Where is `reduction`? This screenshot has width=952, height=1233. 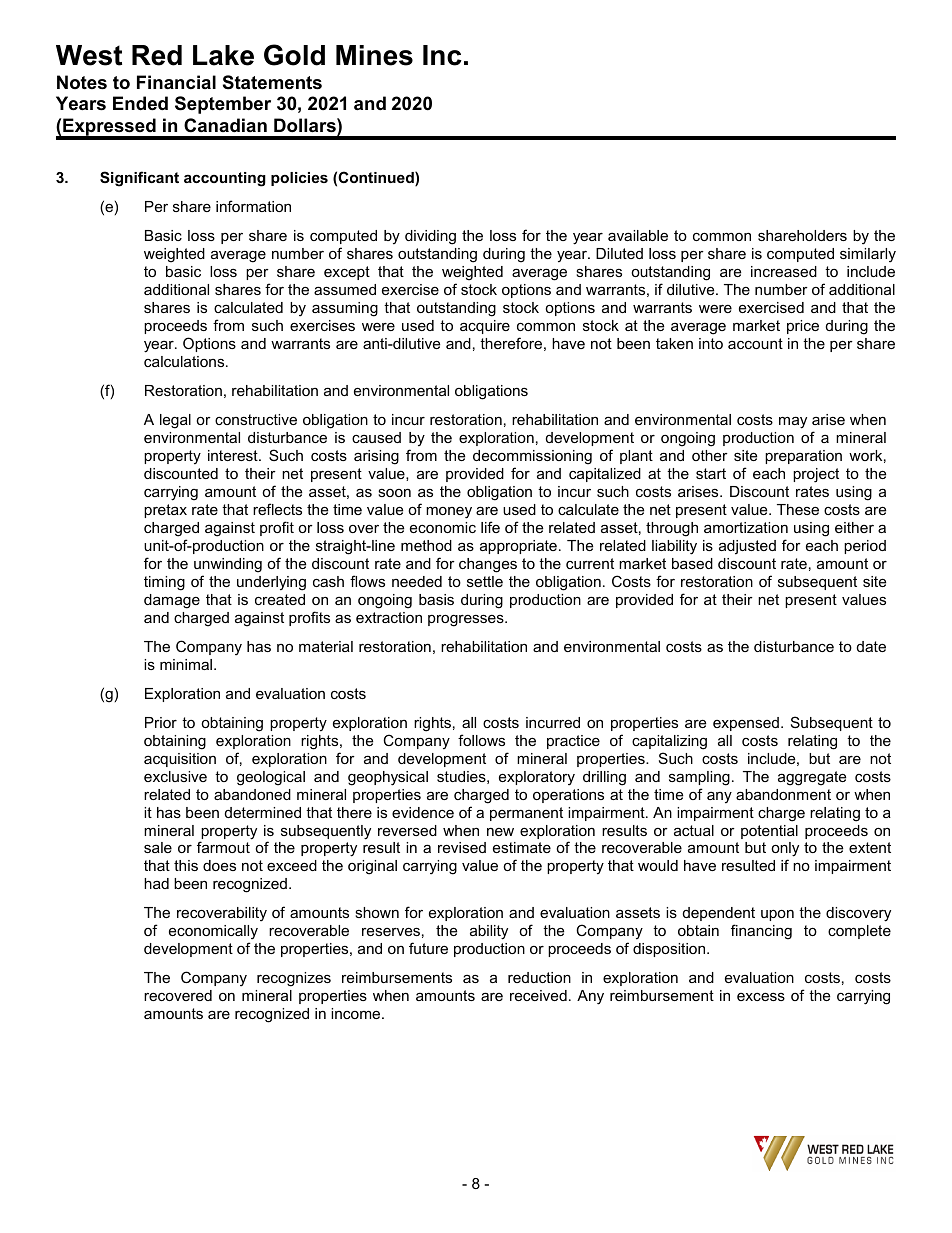
reduction is located at coordinates (539, 977).
